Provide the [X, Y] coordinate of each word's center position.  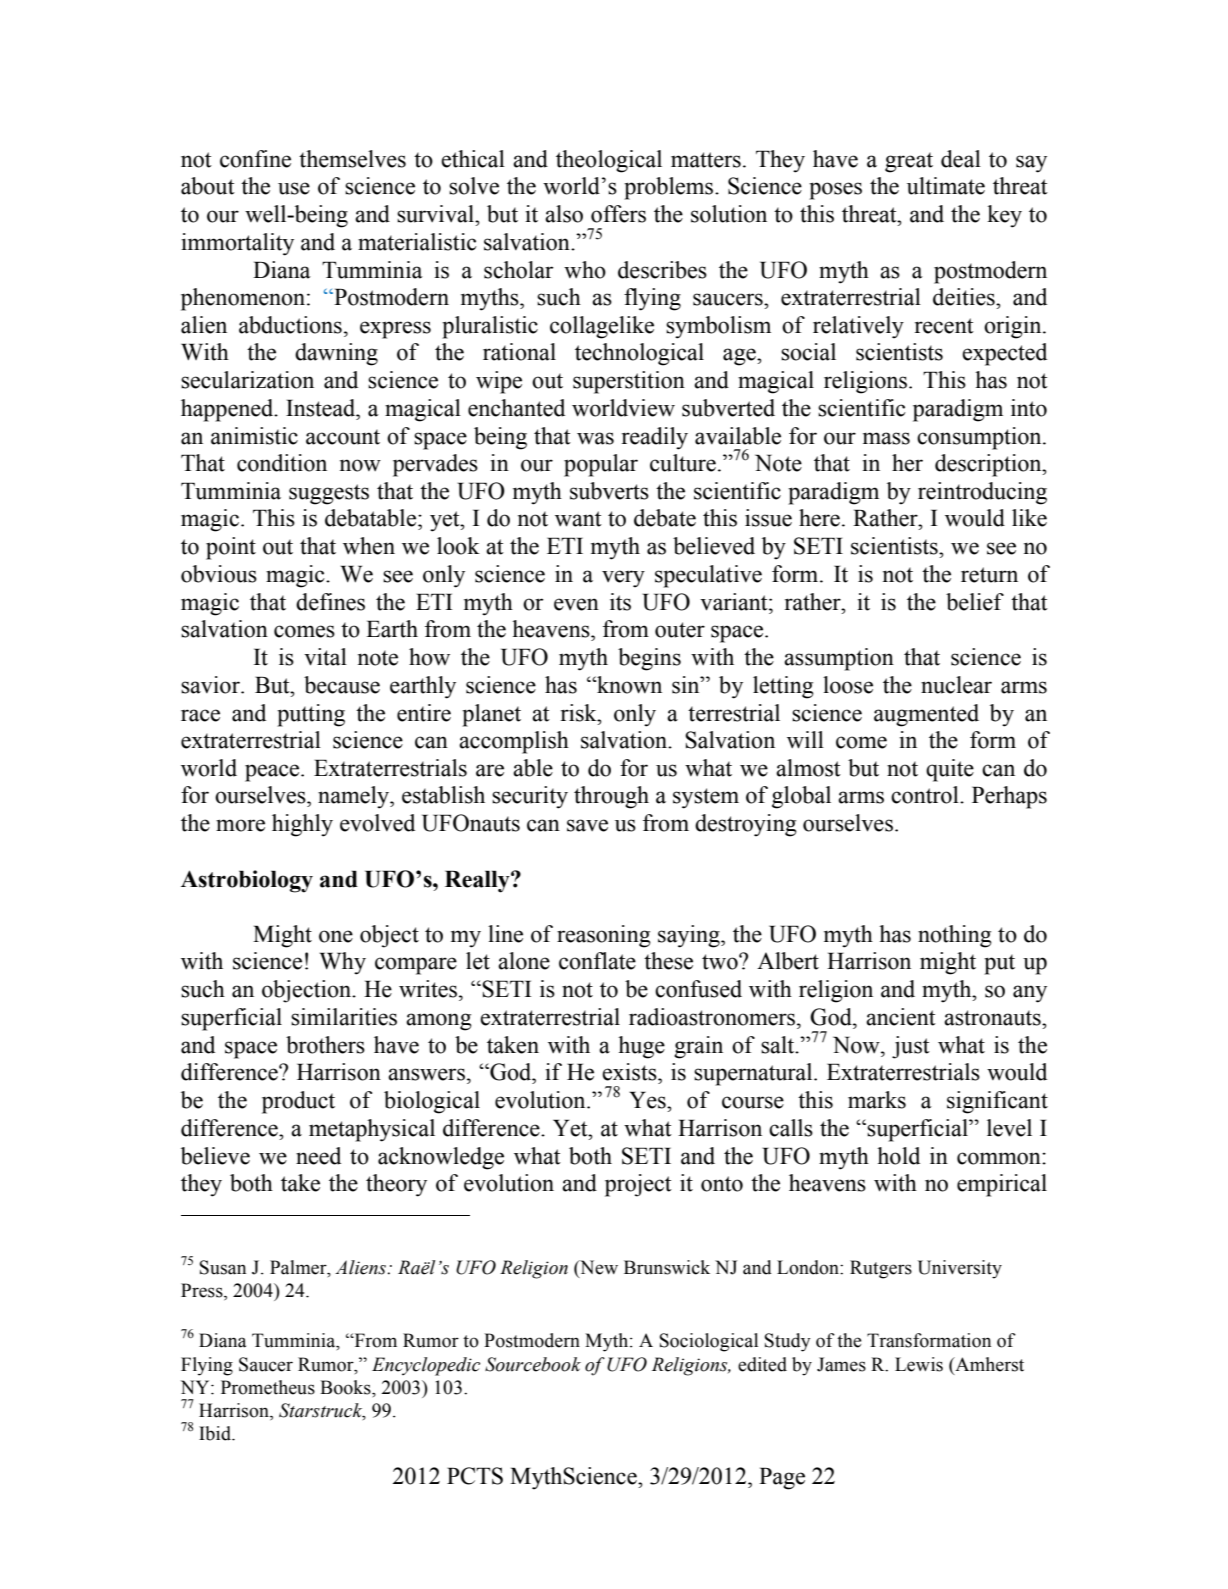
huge [641, 1047]
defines [330, 602]
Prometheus [268, 1387]
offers [618, 214]
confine [255, 159]
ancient [901, 1017]
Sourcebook [533, 1364]
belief [975, 602]
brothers [325, 1045]
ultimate [946, 186]
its [620, 602]
